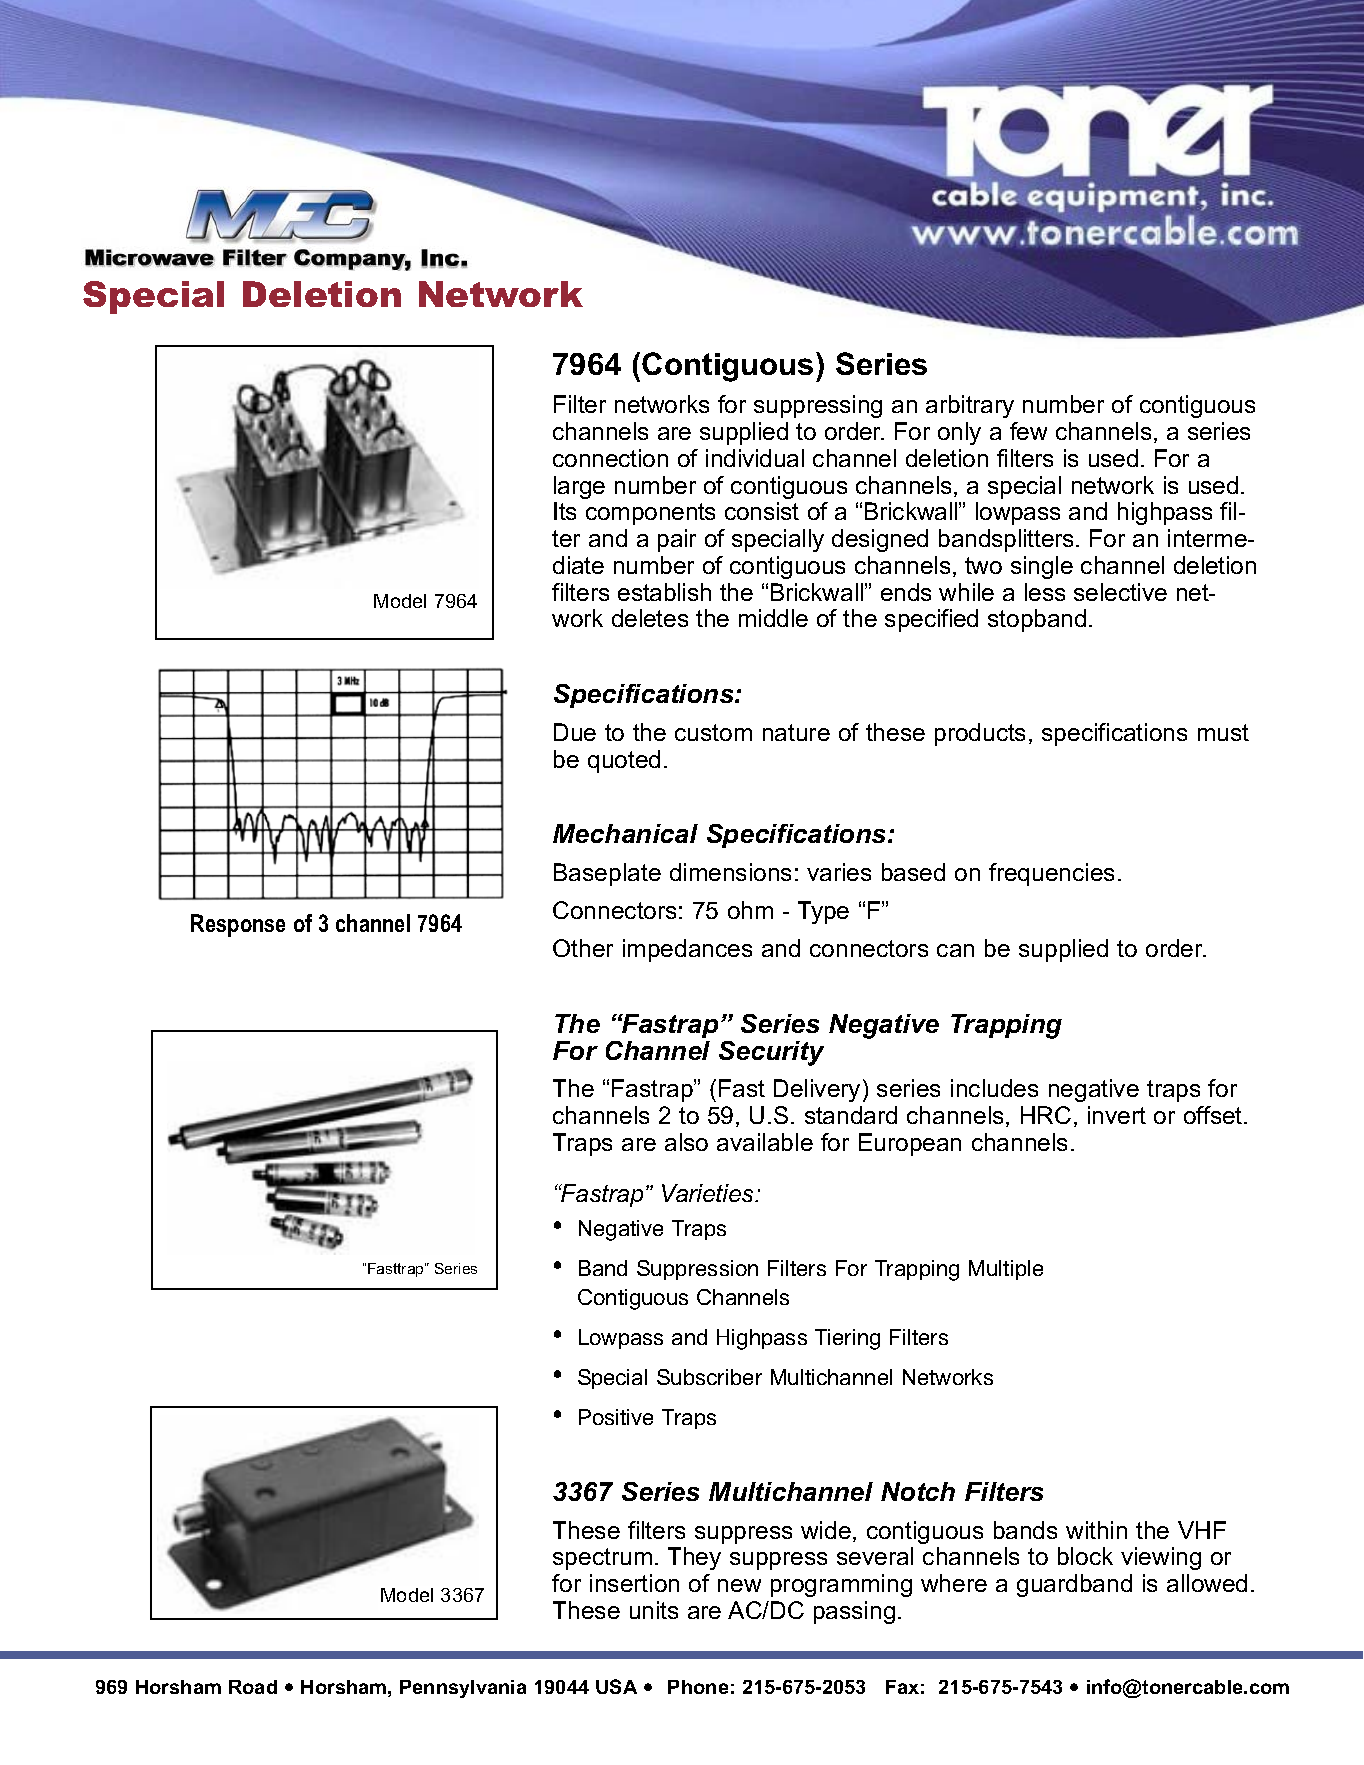 Image resolution: width=1364 pixels, height=1765 pixels. I want to click on Varieties, so click(709, 1193).
